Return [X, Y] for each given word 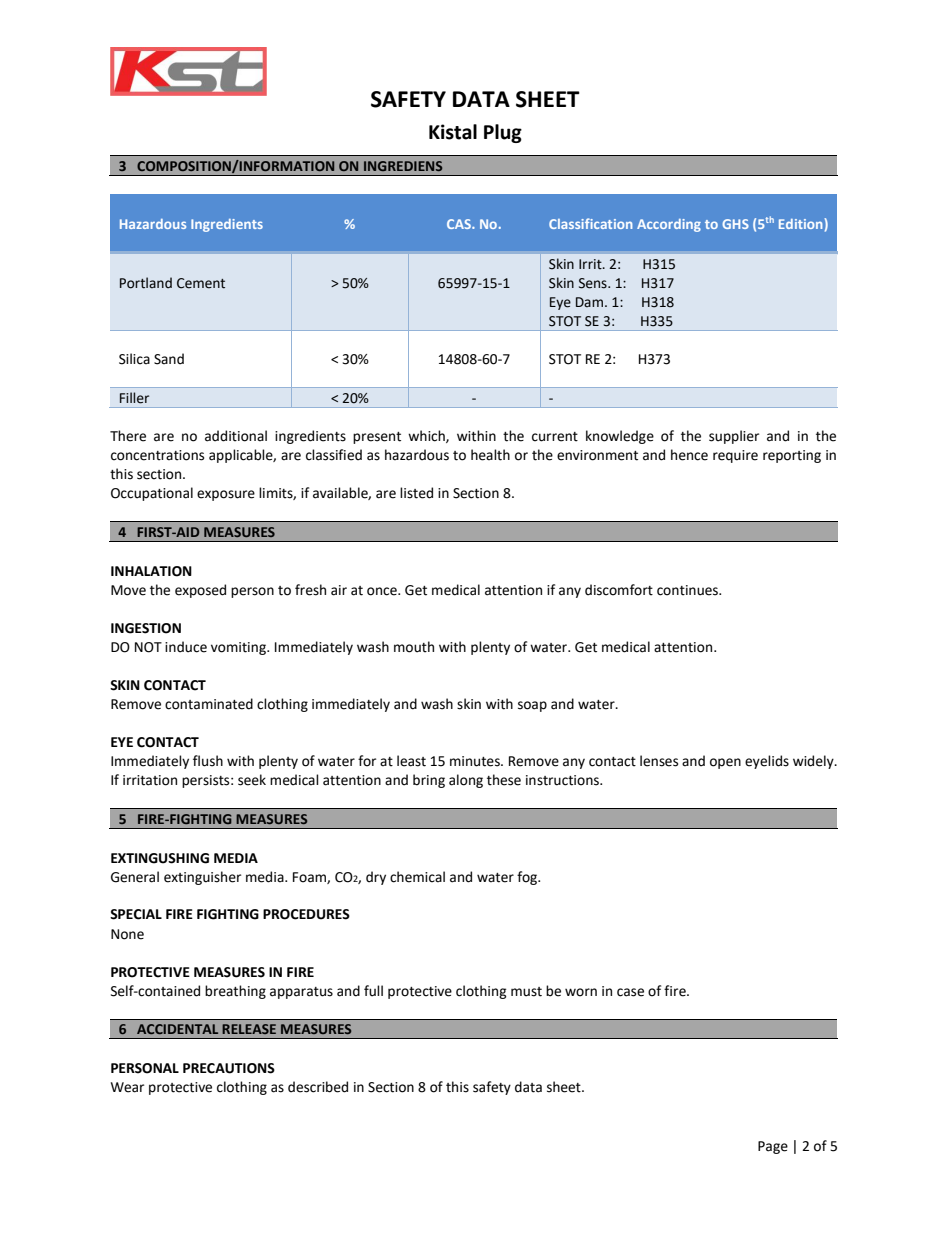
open [725, 763]
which [427, 436]
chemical [417, 877]
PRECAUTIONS [229, 1068]
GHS [735, 224]
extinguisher [202, 878]
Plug [503, 133]
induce [186, 647]
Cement [201, 283]
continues [689, 590]
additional [236, 436]
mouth [414, 647]
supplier [734, 437]
